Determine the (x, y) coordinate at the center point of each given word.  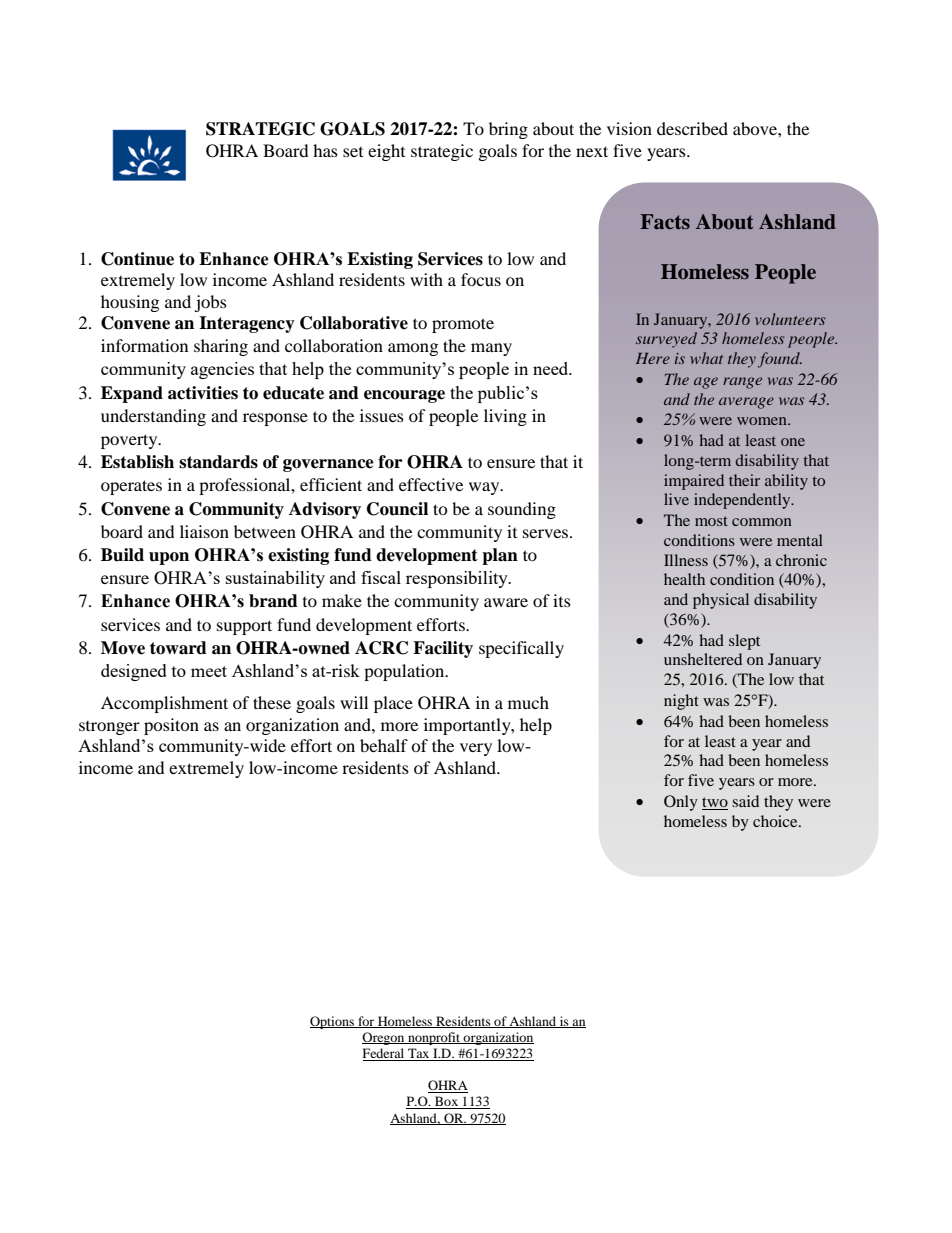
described (692, 128)
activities (203, 393)
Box (447, 1102)
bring (508, 130)
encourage (404, 396)
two (715, 803)
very (476, 749)
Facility (443, 649)
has (325, 150)
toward (178, 648)
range (742, 383)
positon (171, 726)
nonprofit (434, 1038)
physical (721, 601)
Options (333, 1022)
